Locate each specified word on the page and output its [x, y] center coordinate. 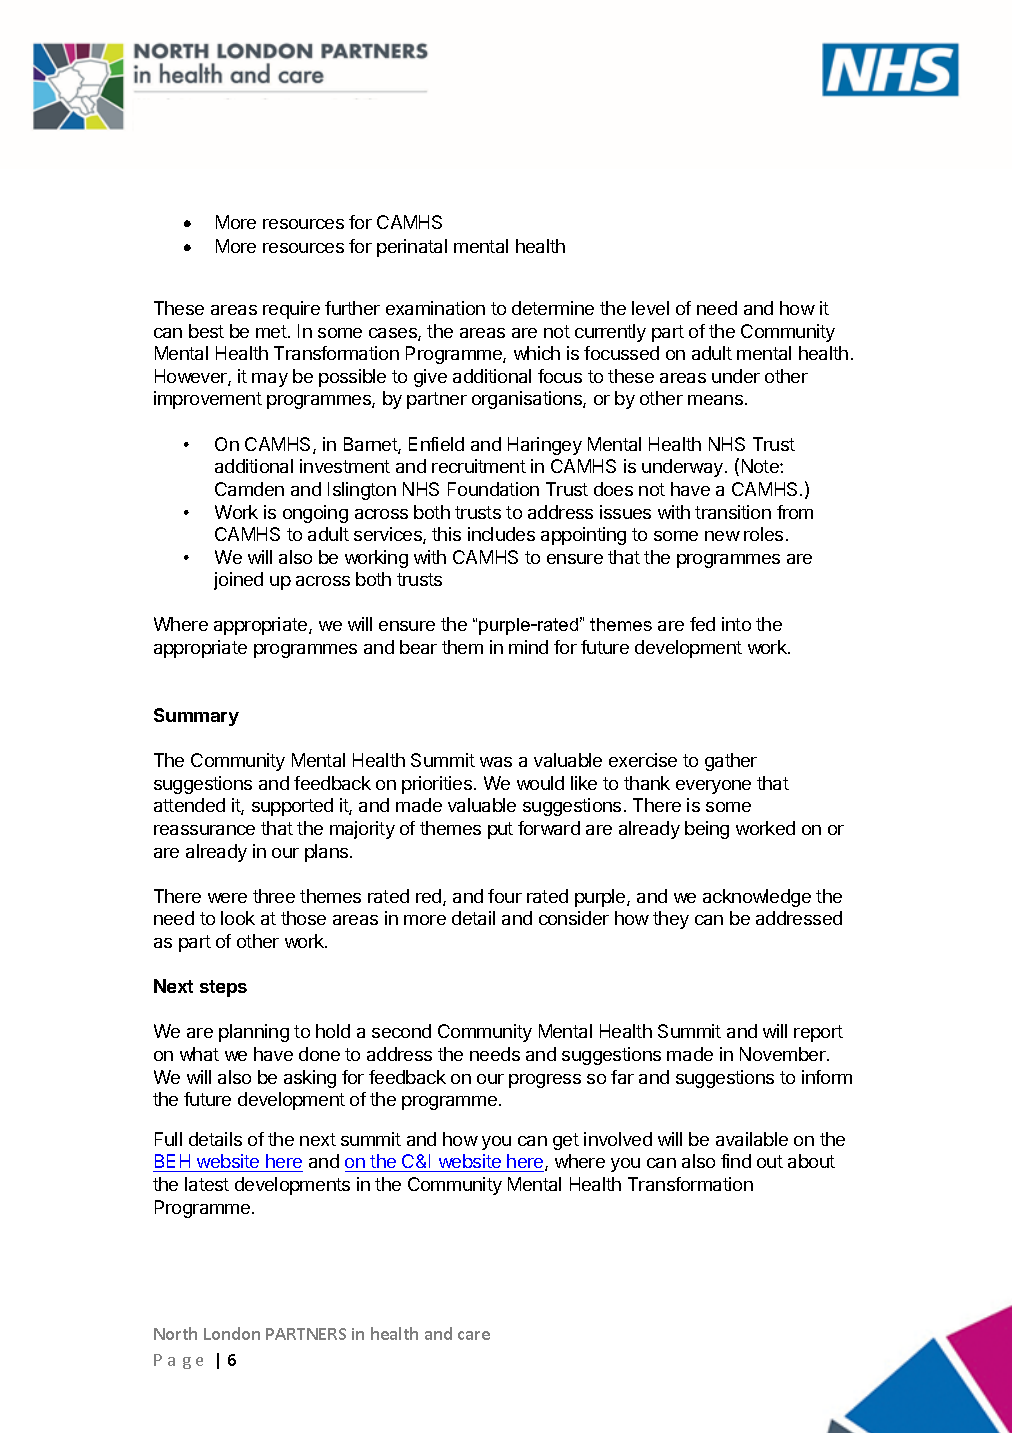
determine [553, 308]
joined [238, 581]
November [784, 1054]
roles [763, 534]
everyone [713, 787]
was [496, 762]
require [291, 310]
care [474, 1335]
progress [545, 1081]
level [650, 308]
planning [254, 1033]
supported [292, 807]
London [232, 1333]
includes [501, 534]
